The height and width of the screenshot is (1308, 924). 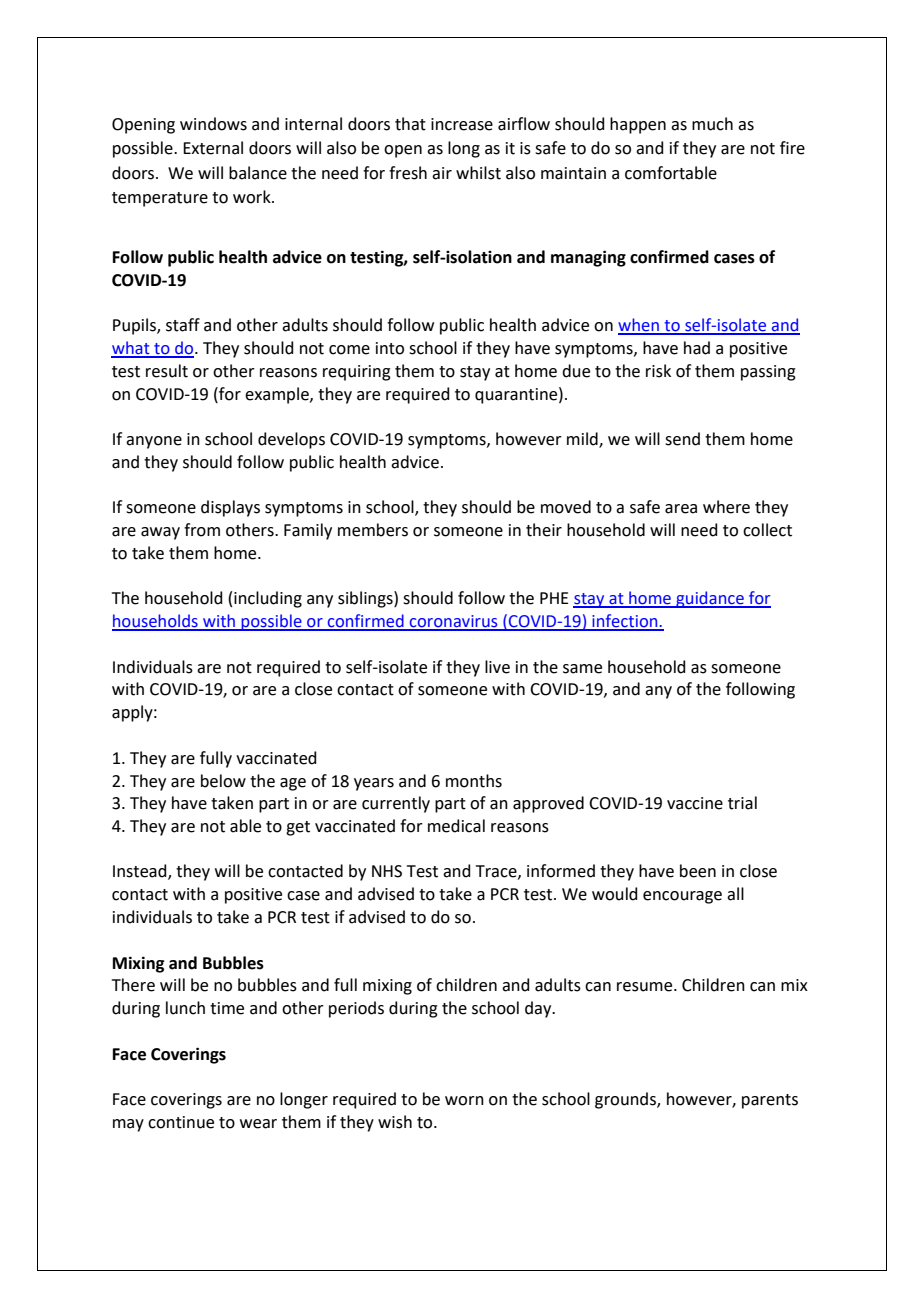 What do you see at coordinates (213, 148) in the screenshot?
I see `External` at bounding box center [213, 148].
